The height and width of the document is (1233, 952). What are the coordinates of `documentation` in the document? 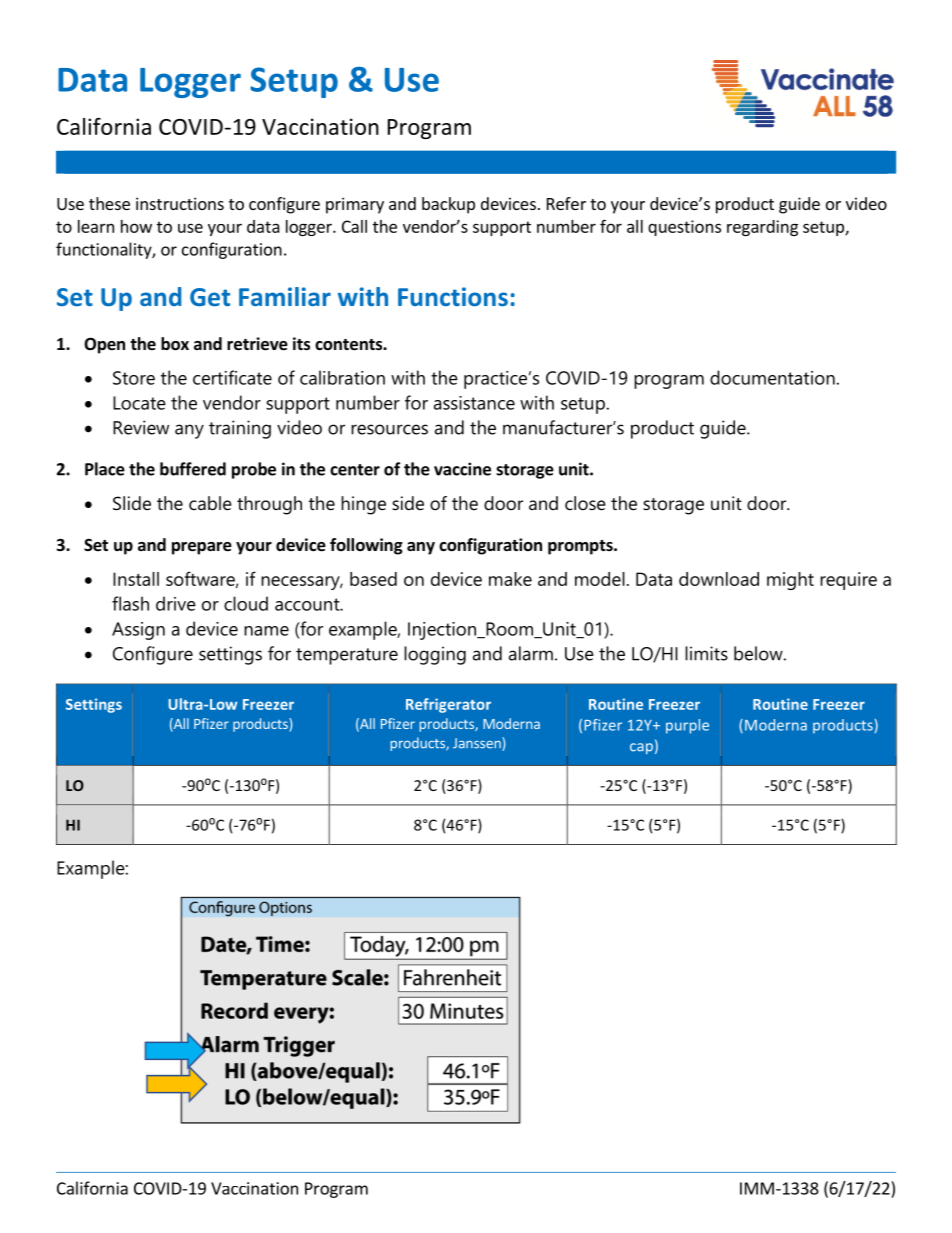 It's located at (772, 377).
